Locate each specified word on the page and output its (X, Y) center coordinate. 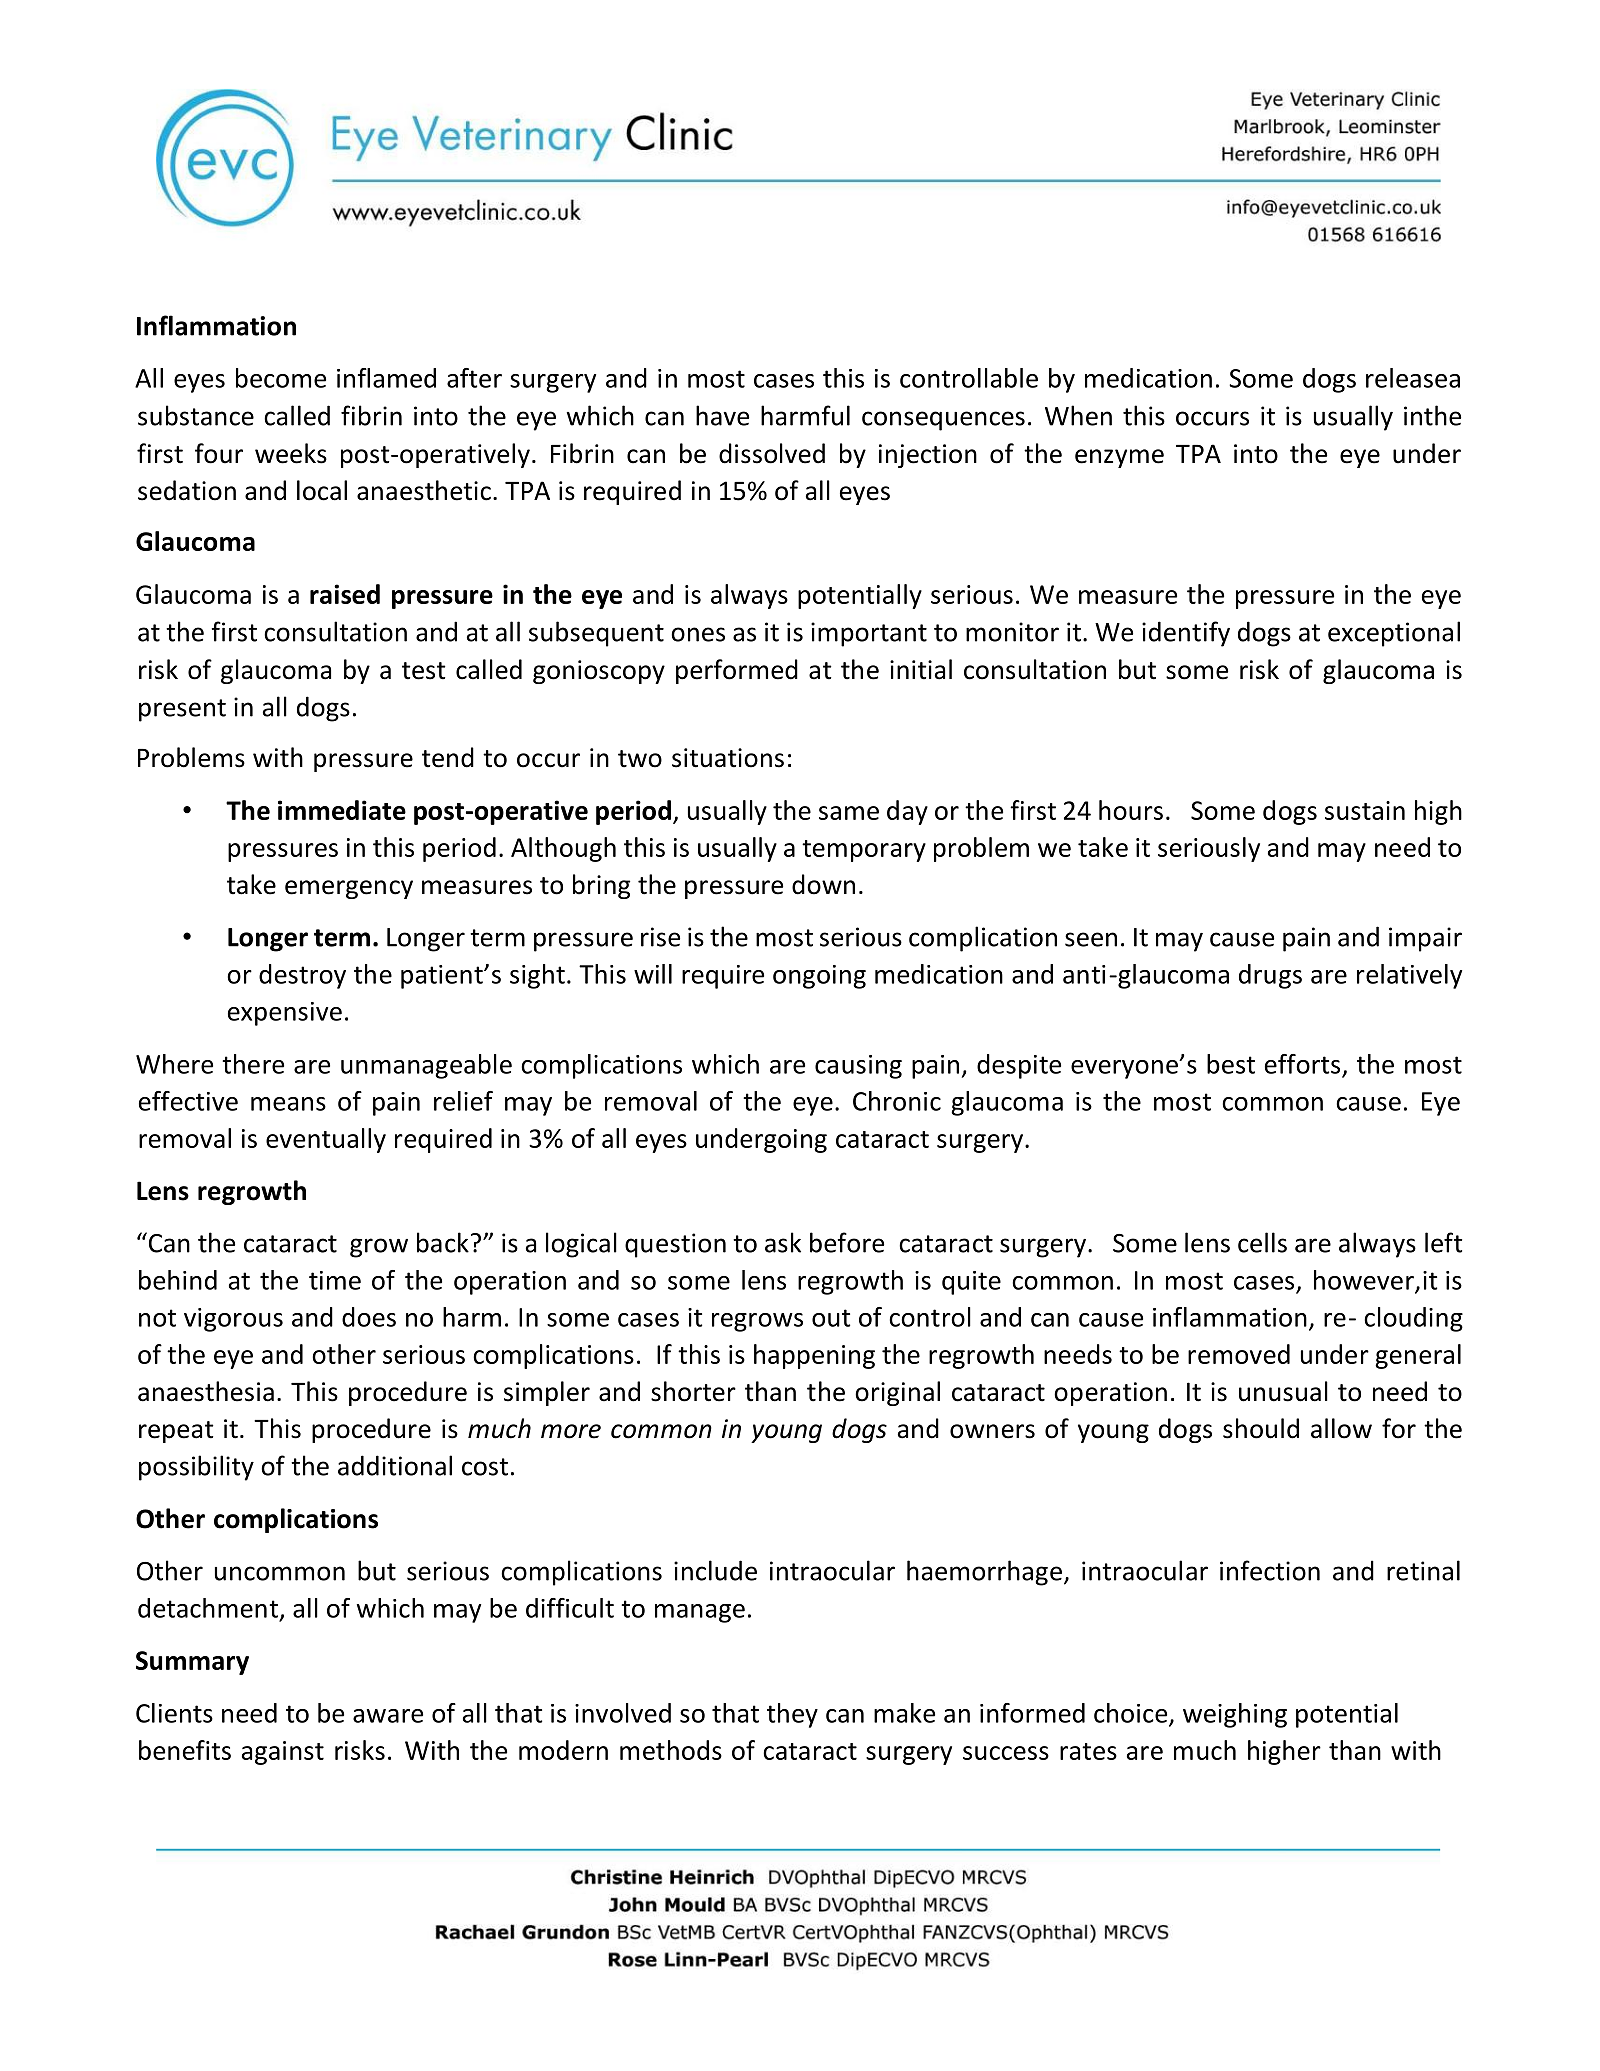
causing (858, 1067)
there (253, 1064)
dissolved (772, 453)
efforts (1302, 1064)
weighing (1235, 1715)
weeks (291, 453)
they (792, 1715)
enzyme (1119, 458)
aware (388, 1716)
